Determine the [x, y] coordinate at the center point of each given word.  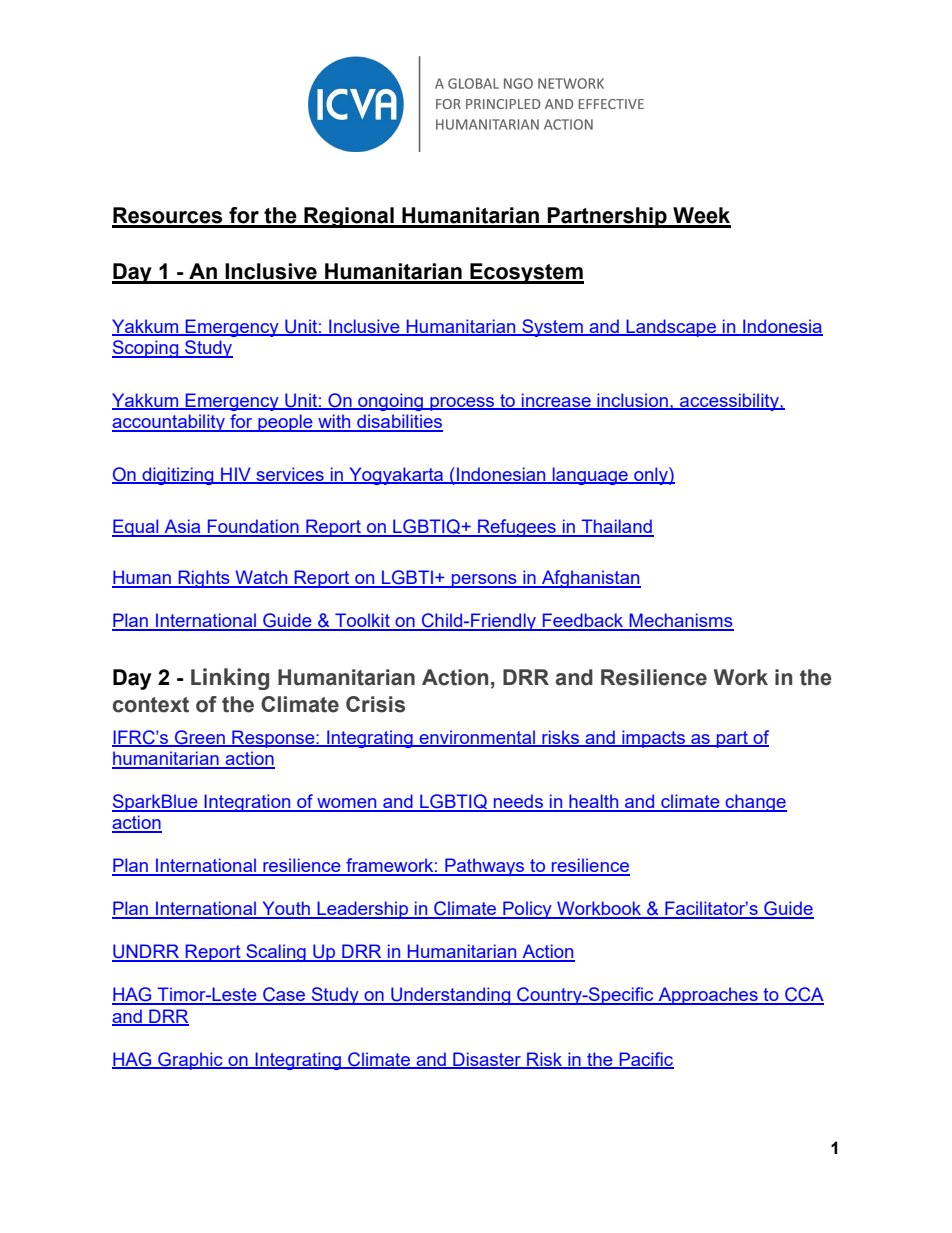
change [755, 803]
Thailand [617, 527]
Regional [349, 217]
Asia [182, 527]
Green [200, 738]
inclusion [632, 401]
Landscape [671, 328]
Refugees [517, 528]
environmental [477, 738]
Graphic [190, 1061]
